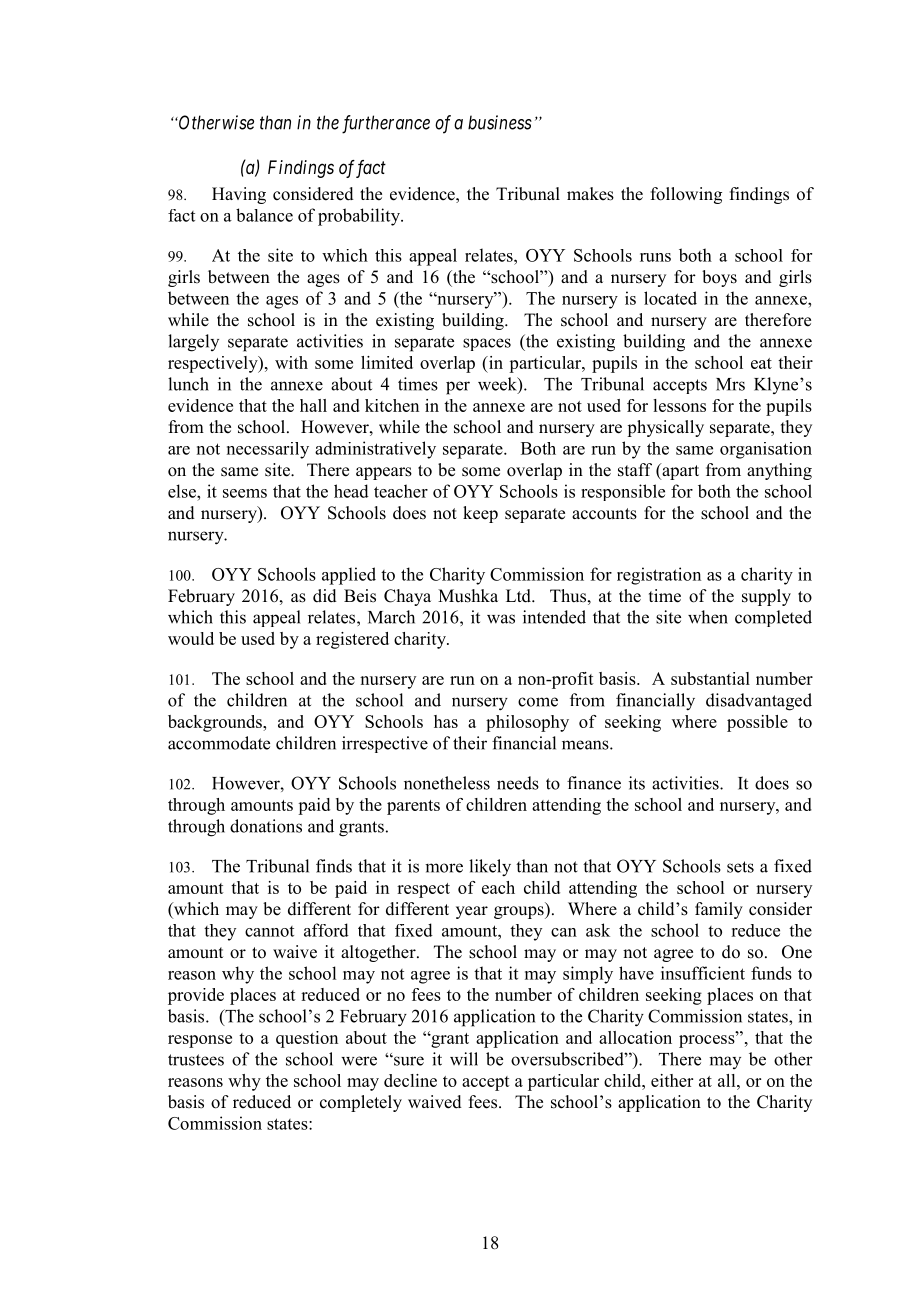 The width and height of the document is (924, 1308). What do you see at coordinates (665, 428) in the document?
I see `physically` at bounding box center [665, 428].
